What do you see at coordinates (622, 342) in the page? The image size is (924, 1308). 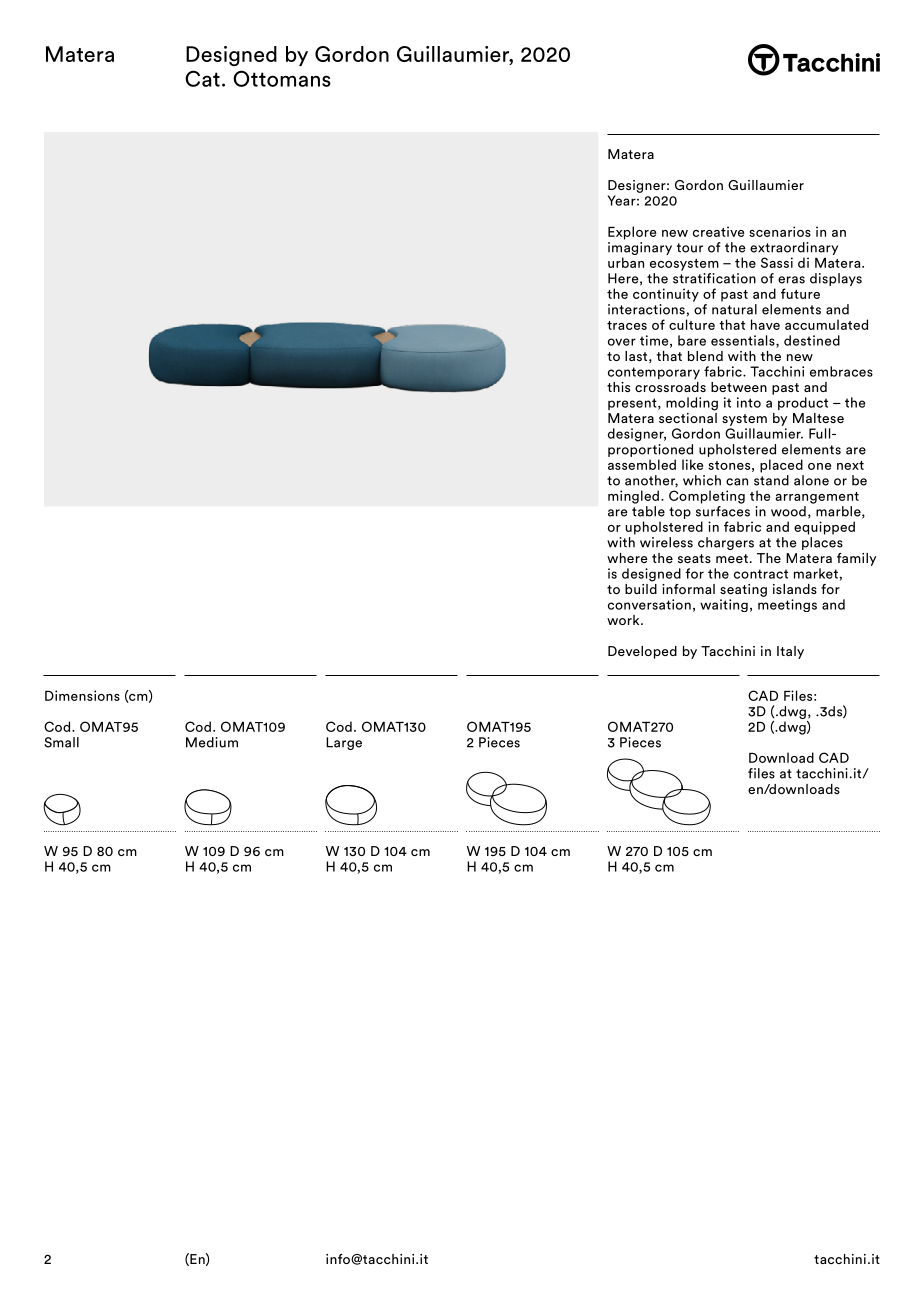 I see `over` at bounding box center [622, 342].
